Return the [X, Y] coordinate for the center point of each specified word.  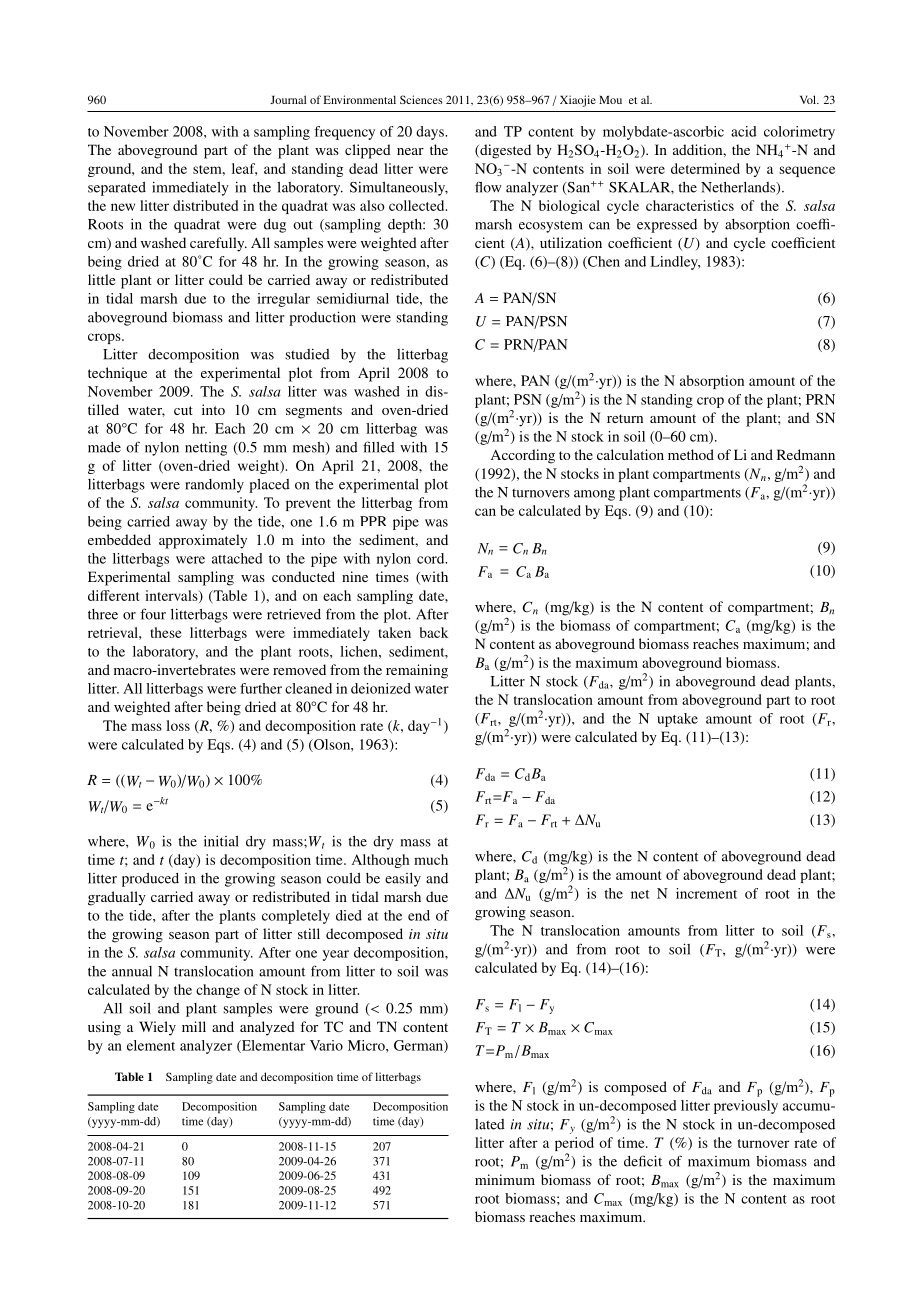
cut [183, 410]
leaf [244, 169]
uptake [677, 720]
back [434, 632]
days [431, 133]
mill [194, 1026]
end [419, 915]
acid [744, 131]
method [691, 454]
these [166, 632]
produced [150, 880]
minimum [505, 1179]
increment [706, 893]
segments [314, 412]
